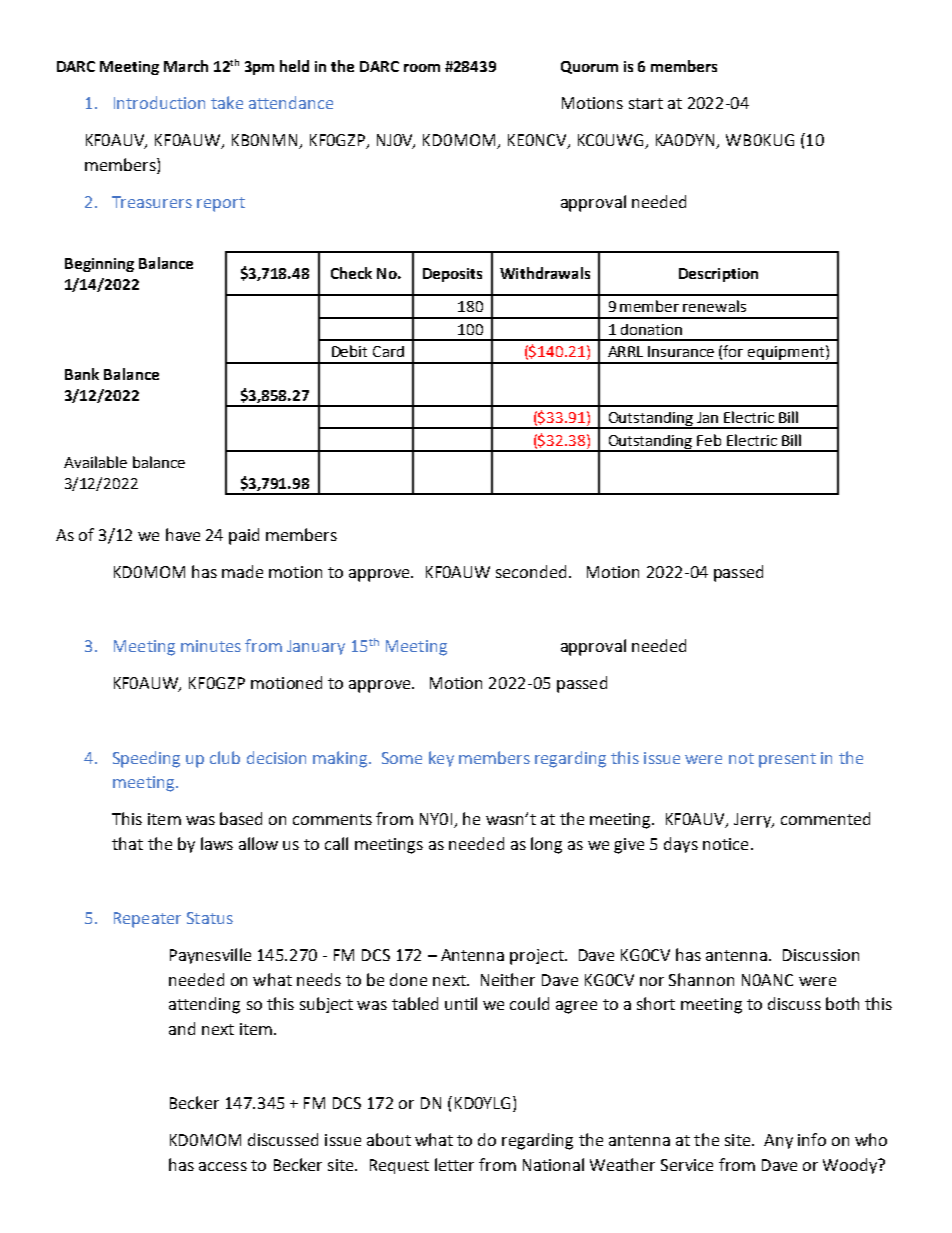 The image size is (952, 1233). What do you see at coordinates (159, 102) in the screenshot?
I see `Introduction` at bounding box center [159, 102].
